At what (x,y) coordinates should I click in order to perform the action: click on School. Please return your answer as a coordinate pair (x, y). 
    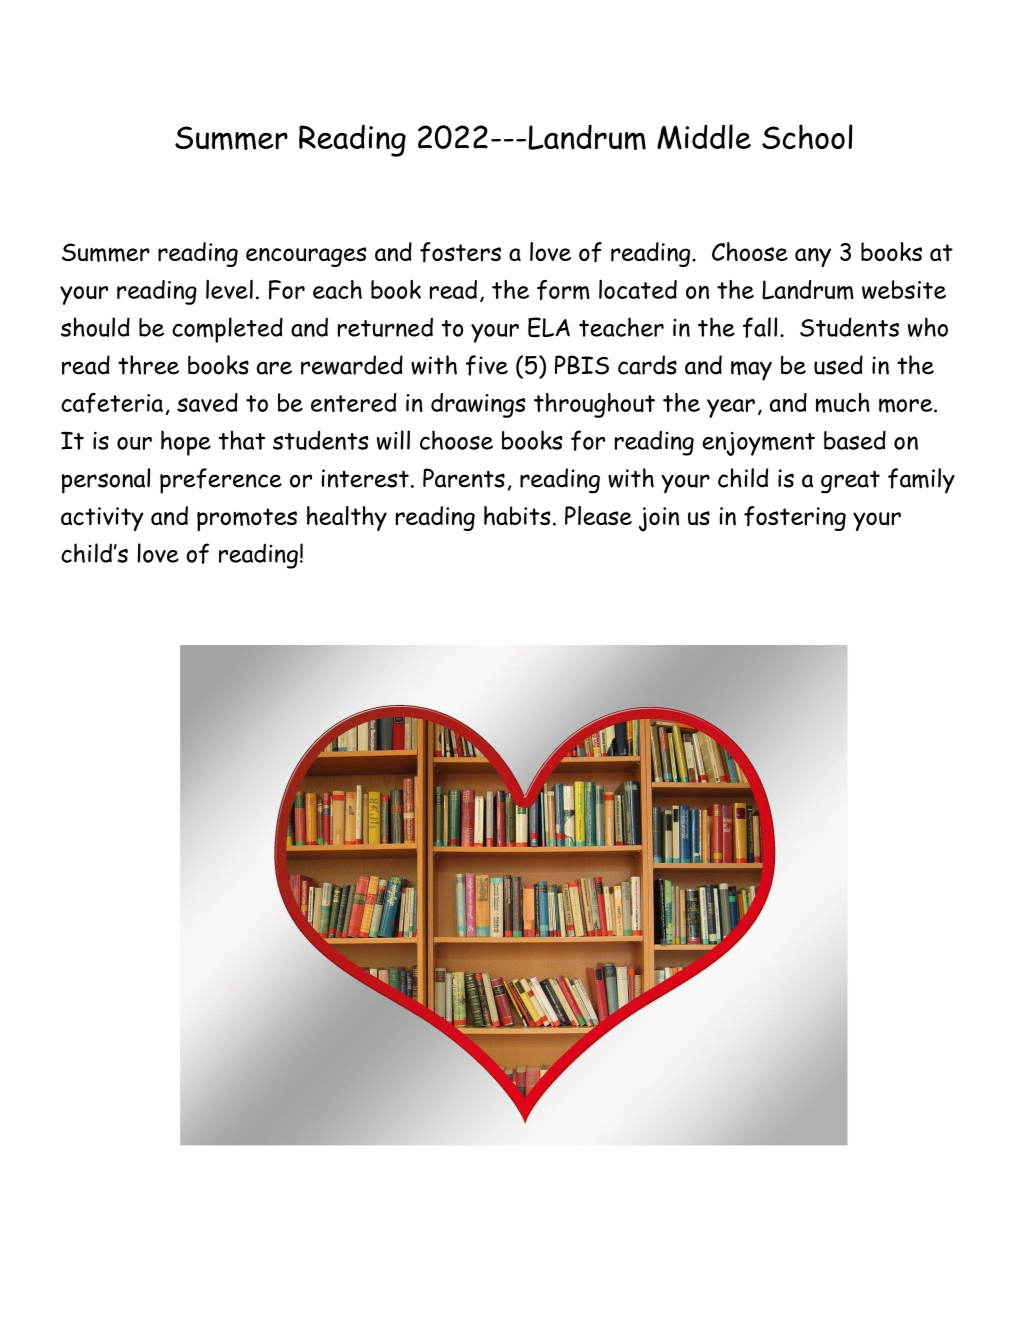
    Looking at the image, I should click on (807, 136).
